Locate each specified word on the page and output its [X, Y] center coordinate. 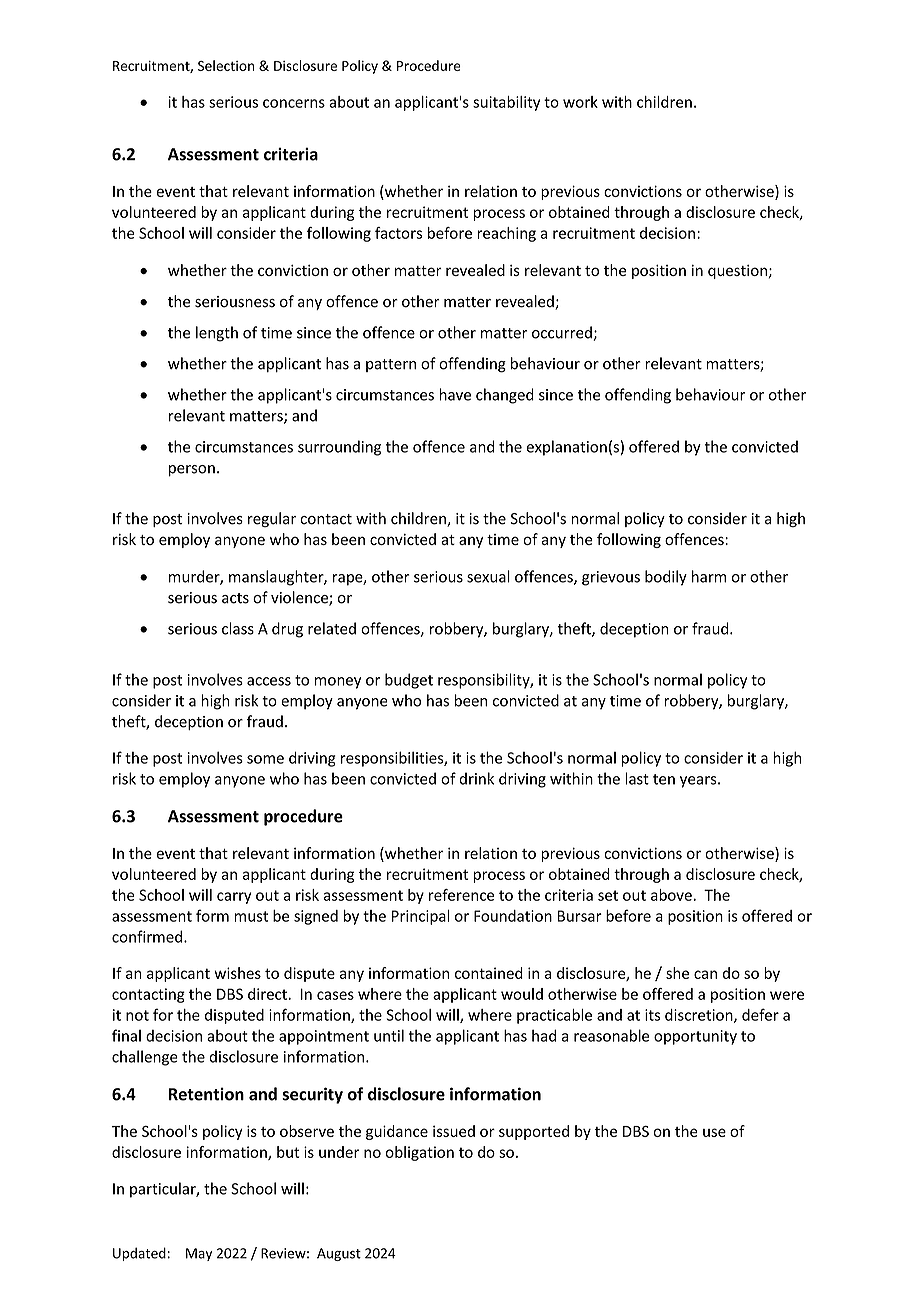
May [199, 1254]
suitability [506, 103]
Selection [226, 65]
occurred [562, 332]
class [238, 628]
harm [709, 576]
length [217, 334]
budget [409, 681]
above [672, 895]
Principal [421, 917]
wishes [237, 973]
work [580, 102]
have [455, 394]
